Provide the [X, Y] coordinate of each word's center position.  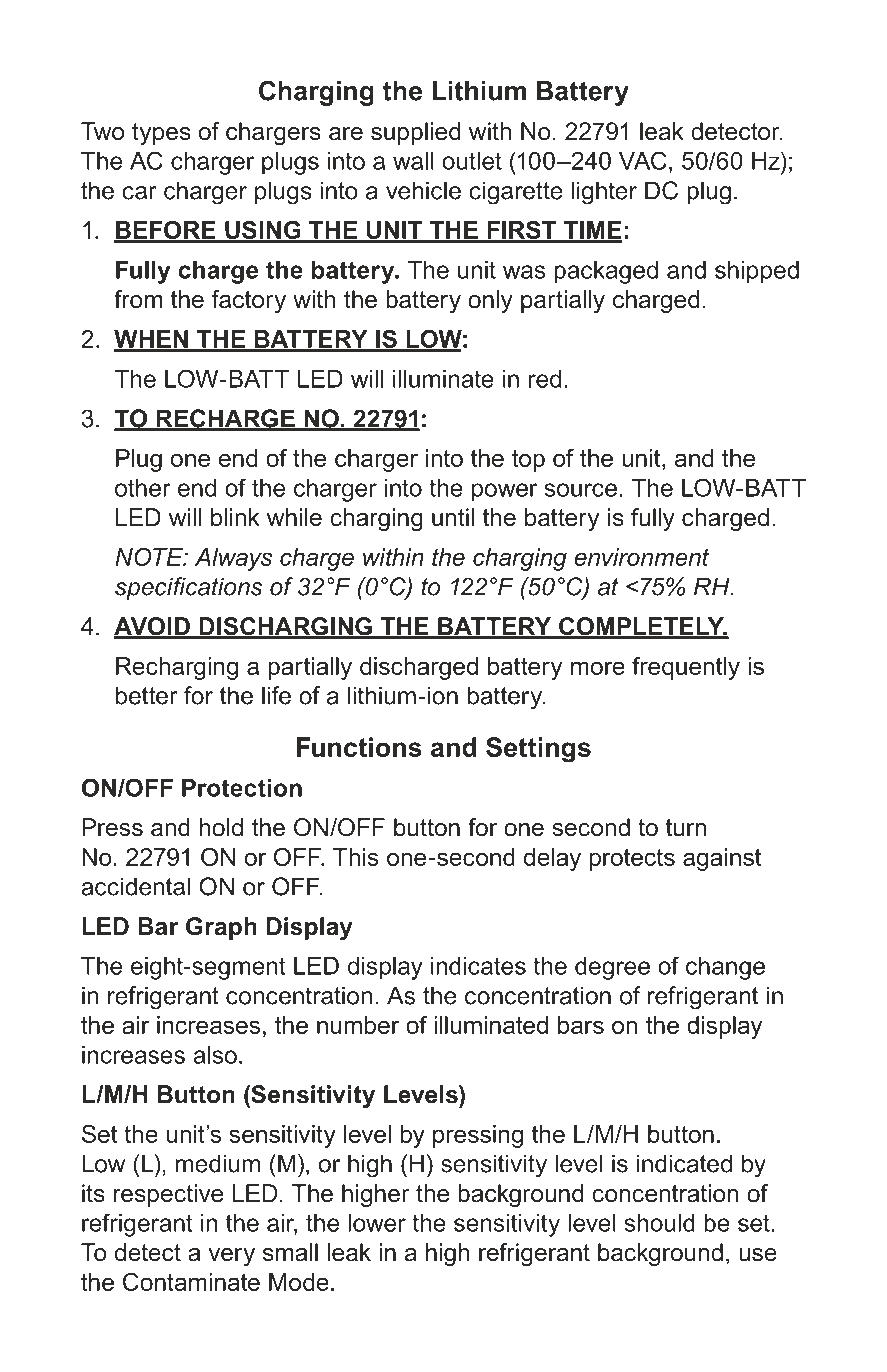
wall [413, 161]
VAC [643, 160]
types [161, 134]
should [660, 1223]
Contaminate [191, 1282]
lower [377, 1223]
